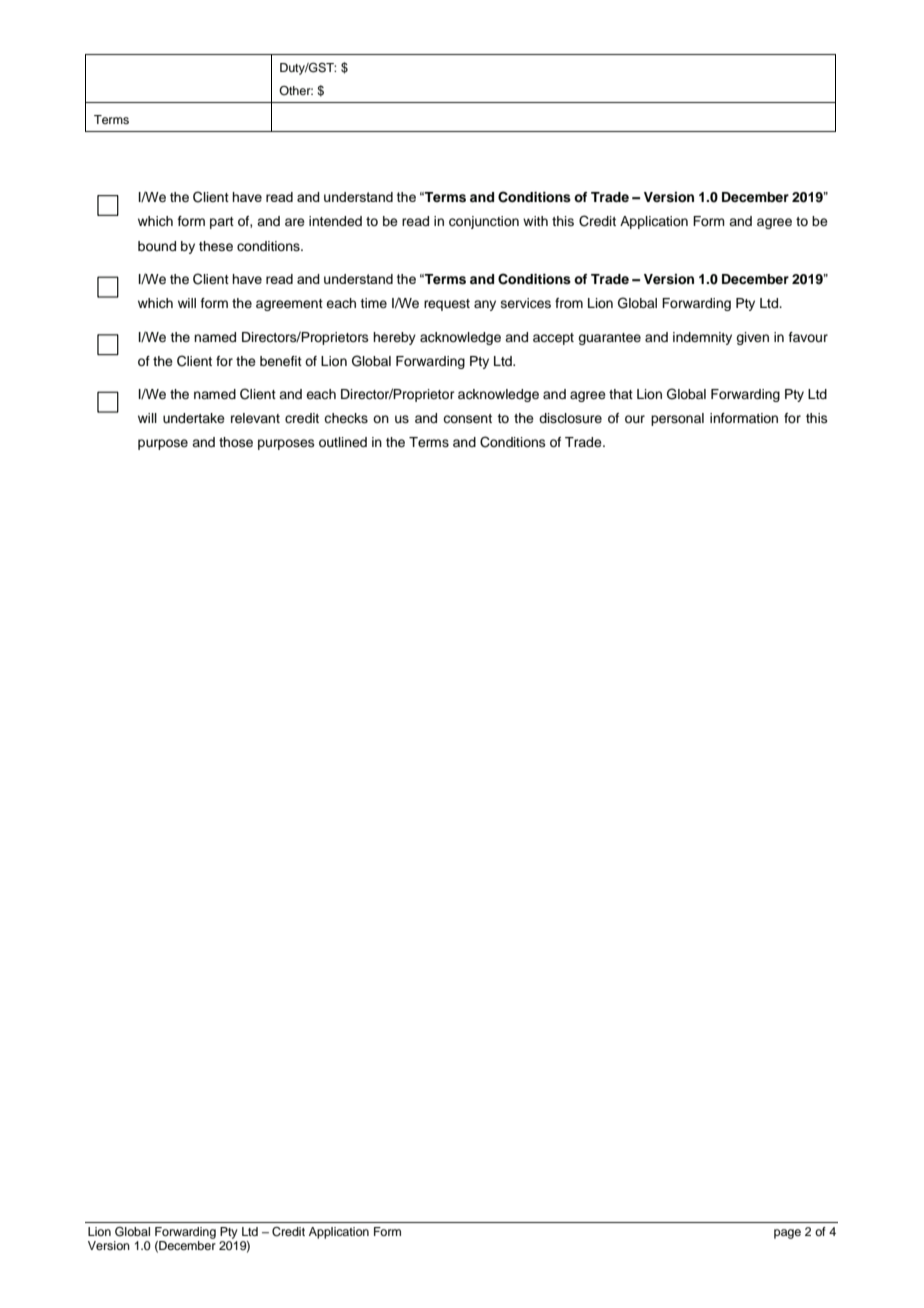  What do you see at coordinates (467, 419) in the image?
I see `consent` at bounding box center [467, 419].
